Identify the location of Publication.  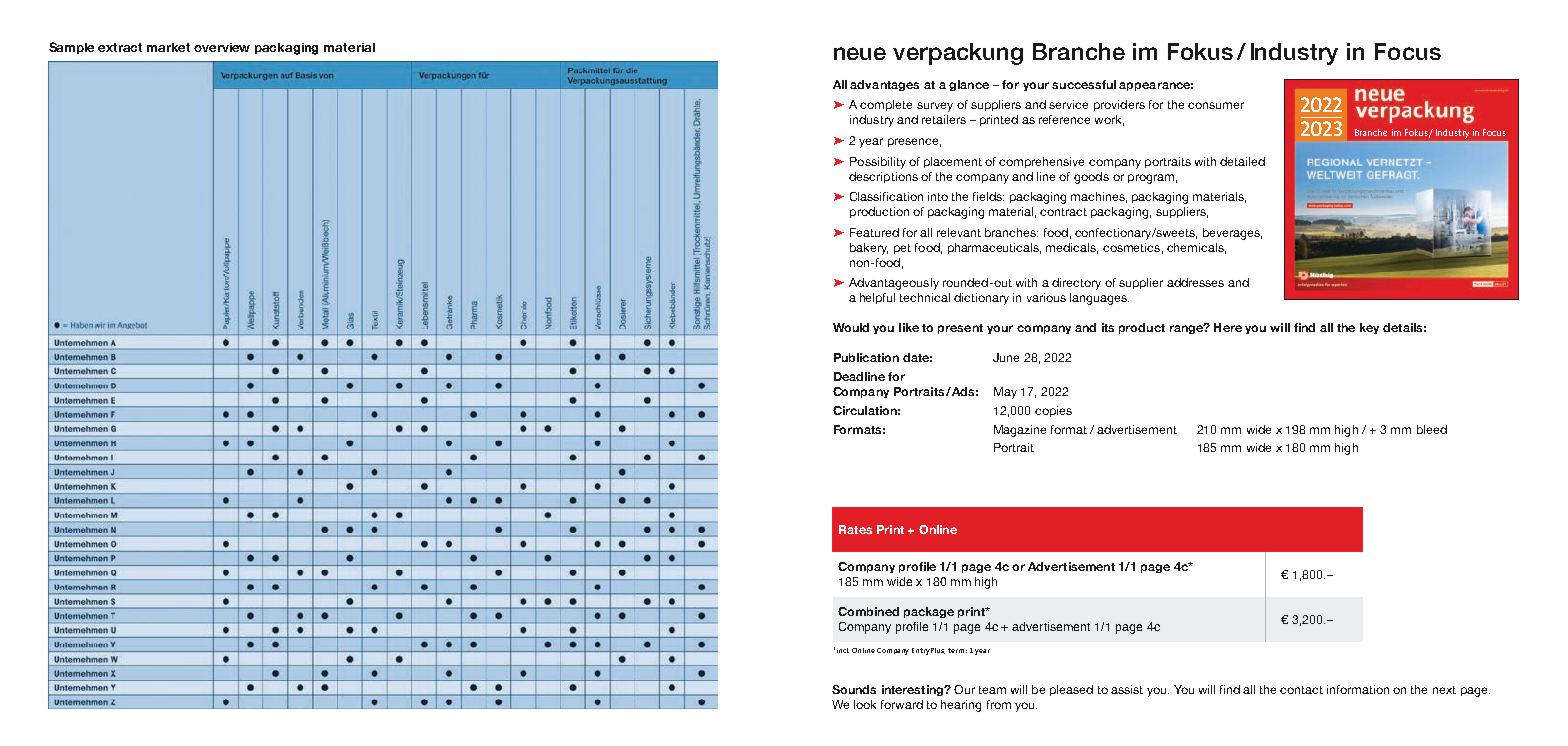
(866, 357).
